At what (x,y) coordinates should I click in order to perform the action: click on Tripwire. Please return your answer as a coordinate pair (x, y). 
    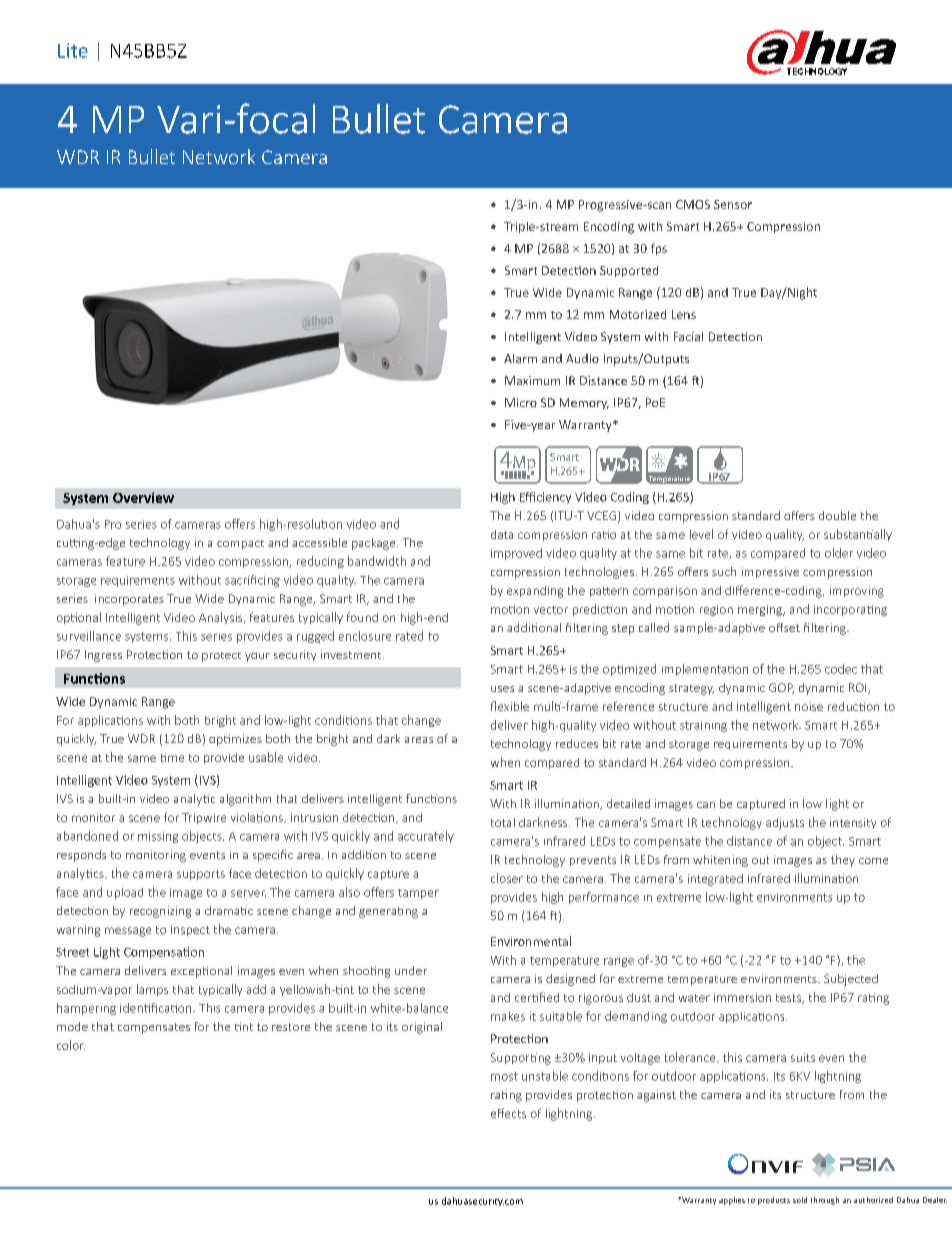
    Looking at the image, I should click on (204, 818).
